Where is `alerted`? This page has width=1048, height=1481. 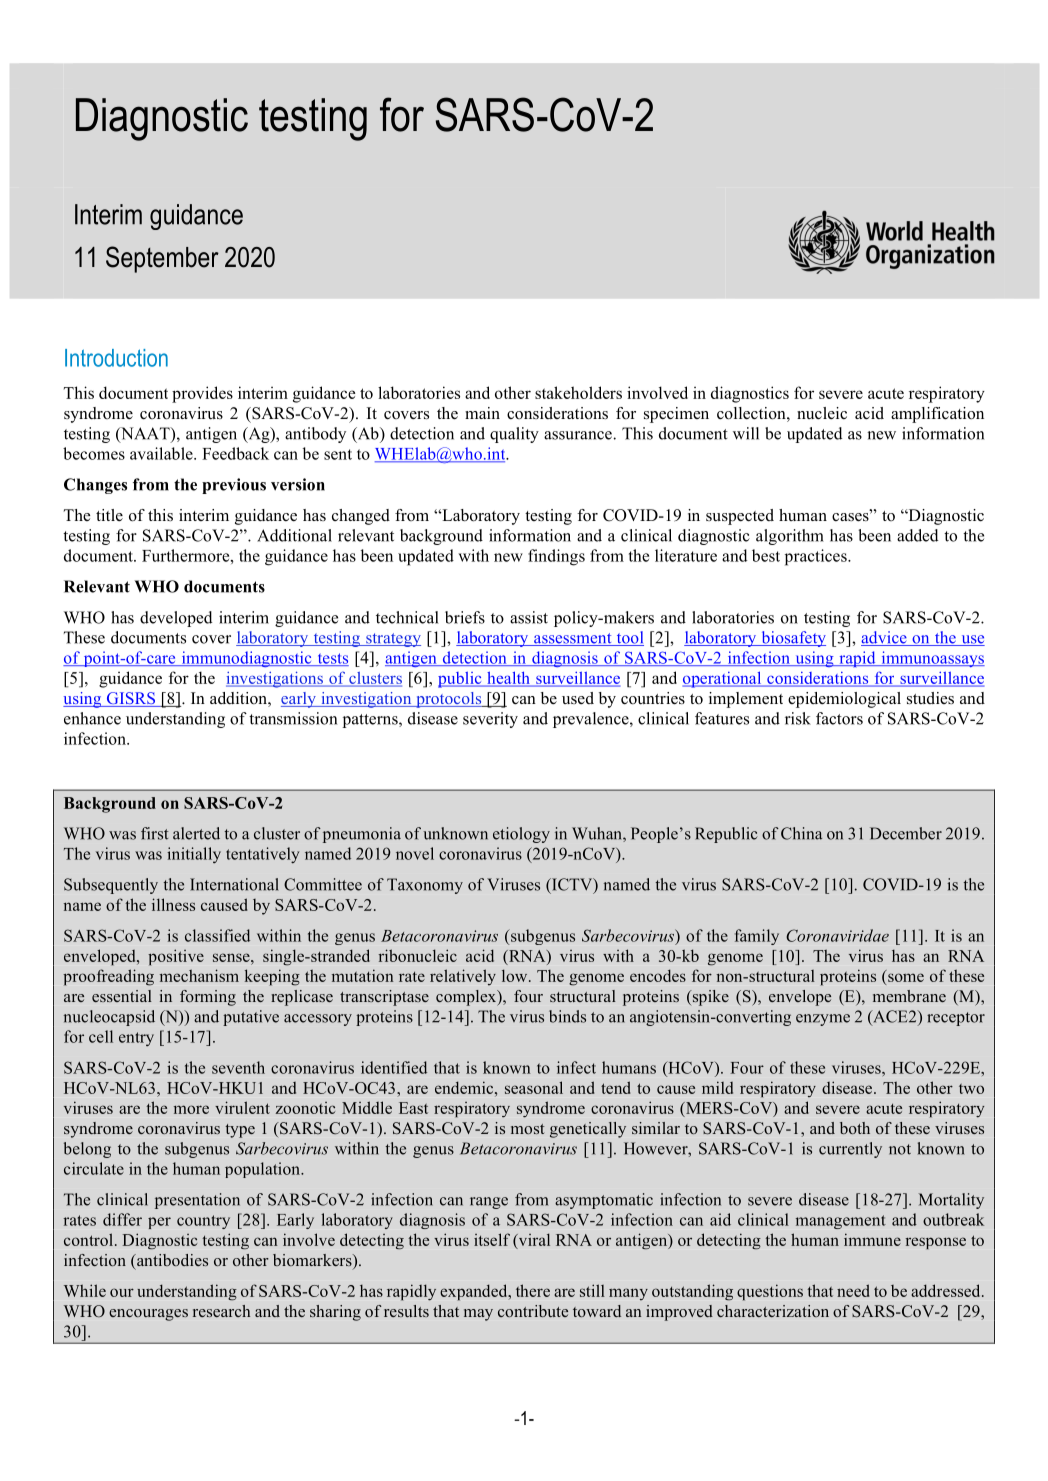
alerted is located at coordinates (196, 833).
